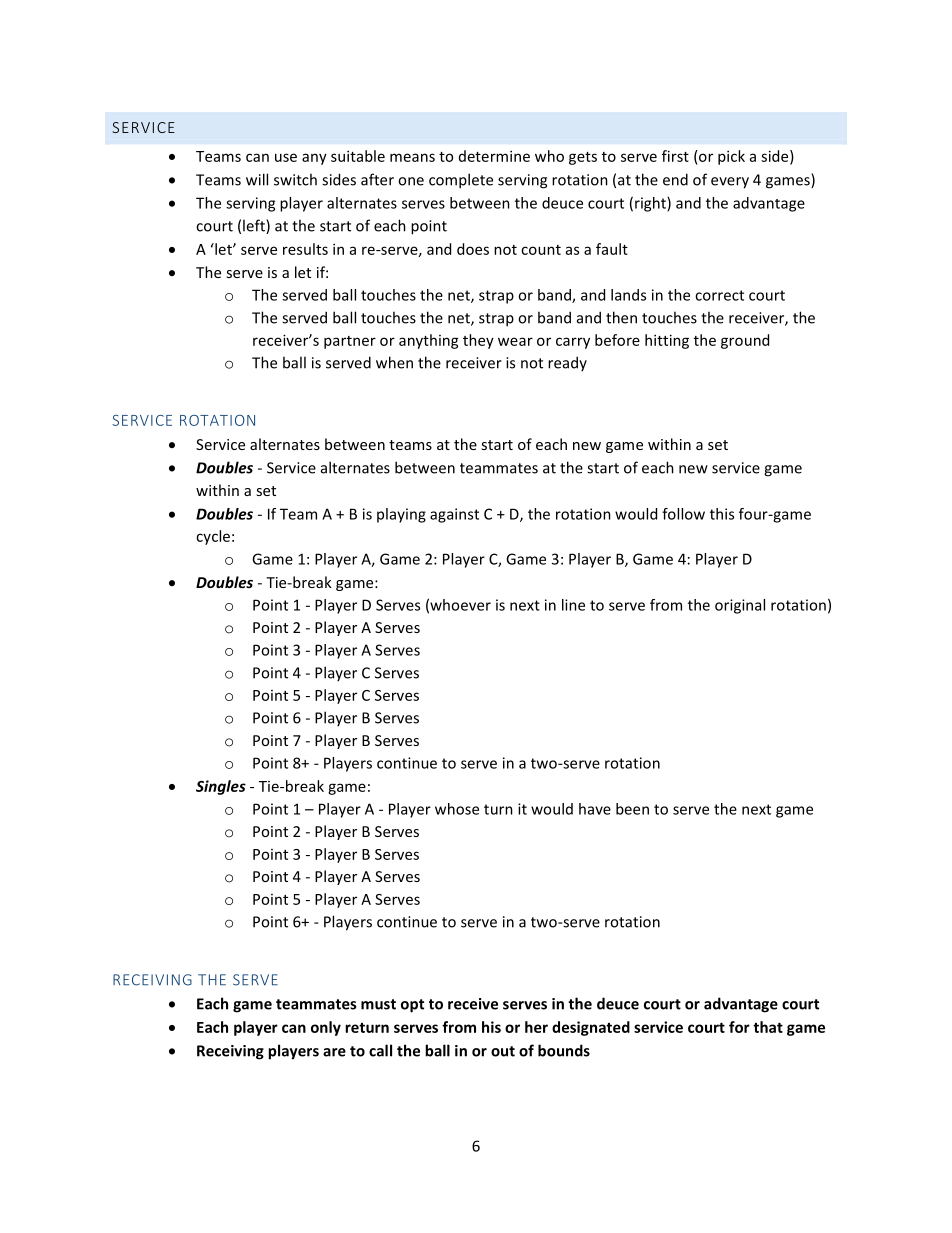 Image resolution: width=952 pixels, height=1233 pixels. Describe the element at coordinates (478, 341) in the screenshot. I see `they` at that location.
